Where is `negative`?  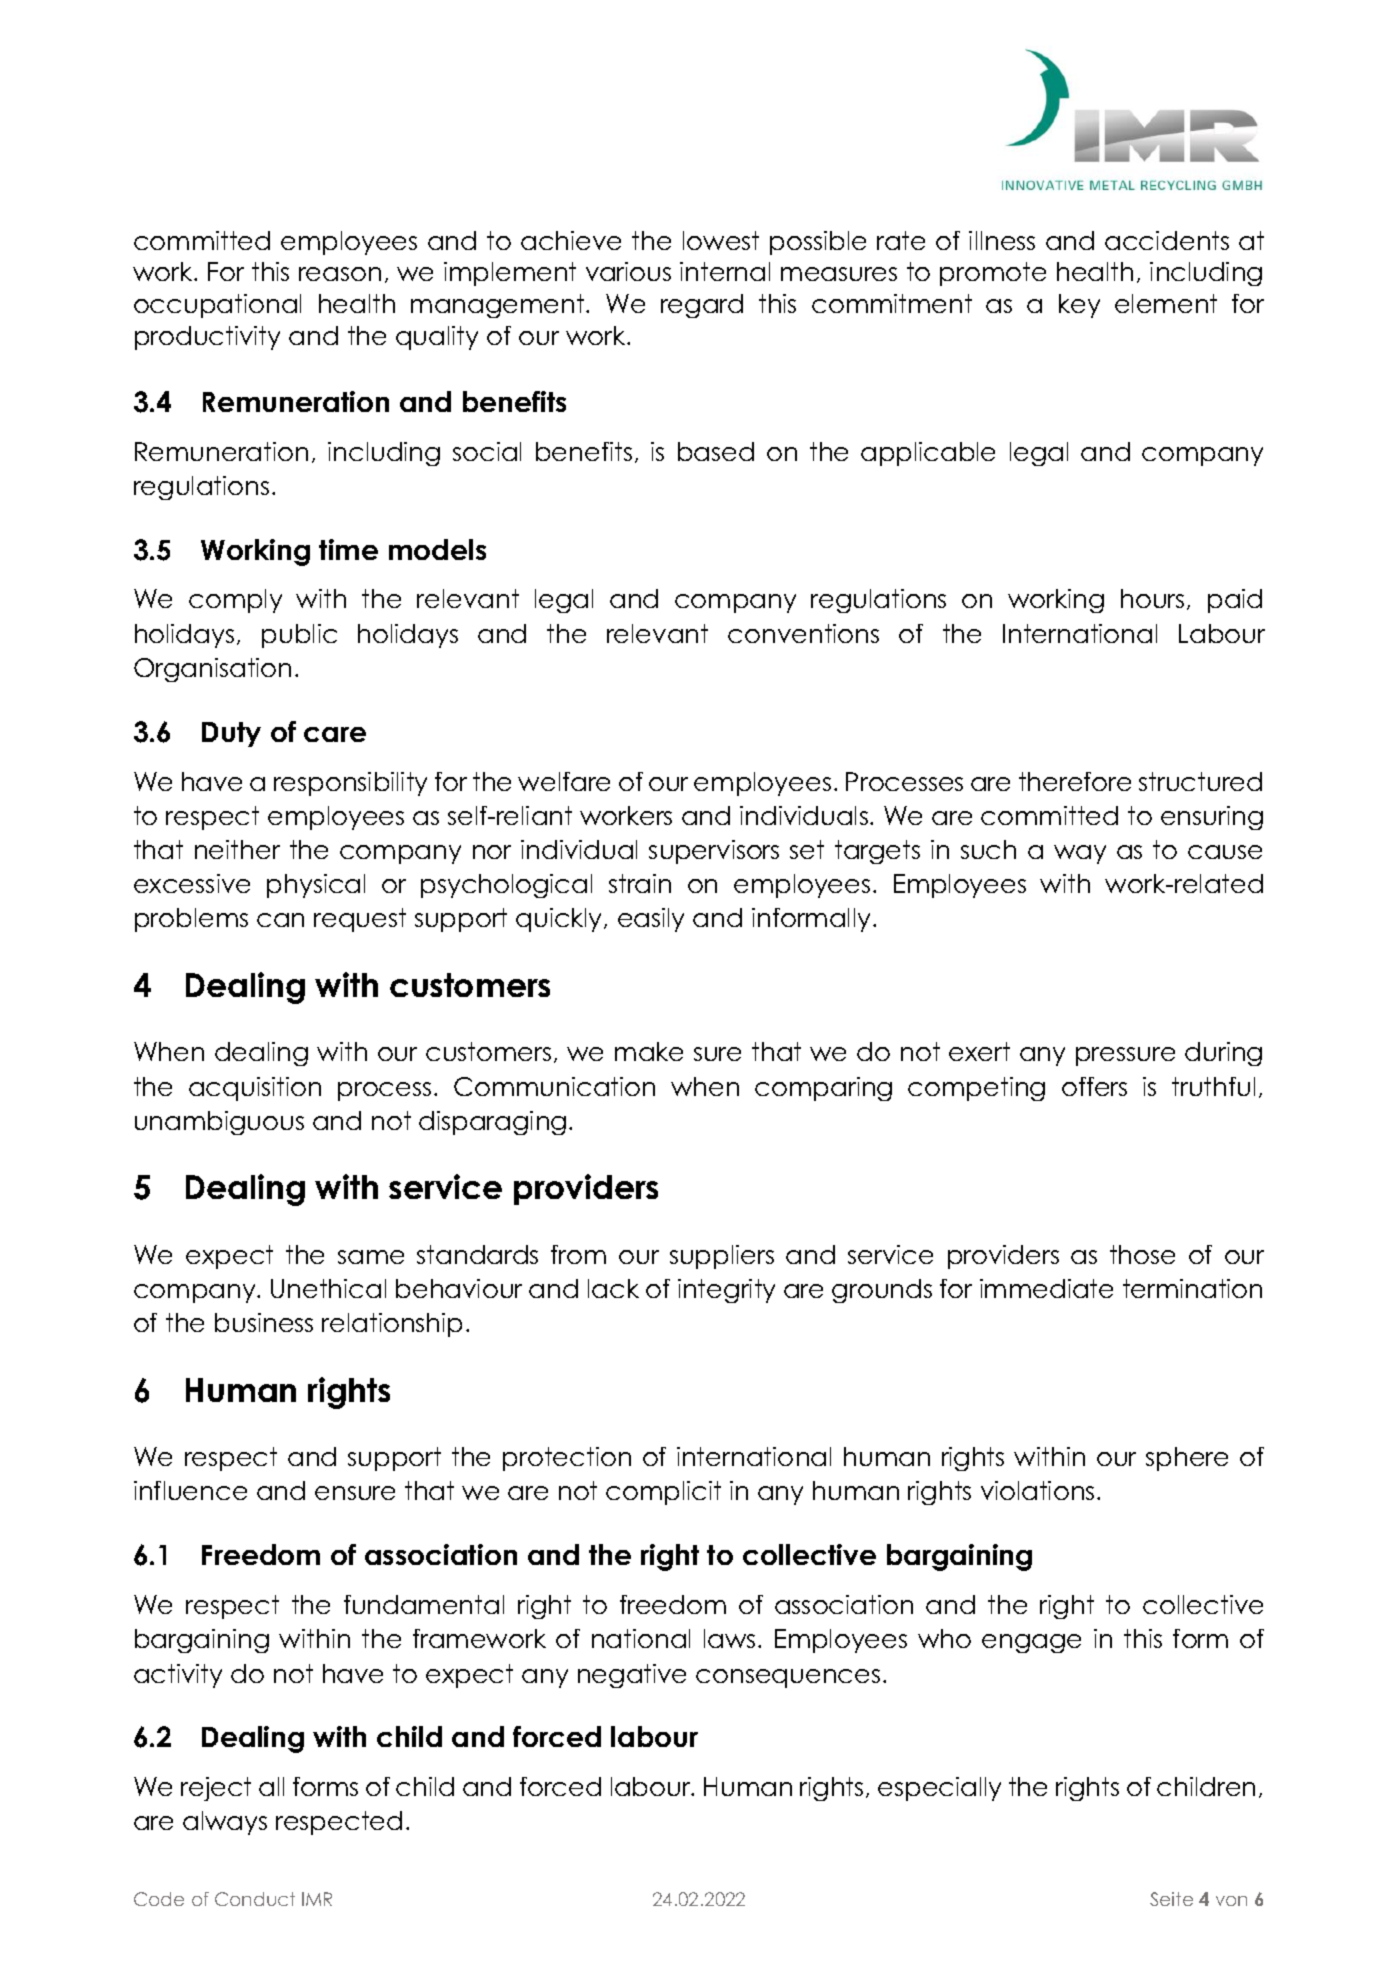
negative is located at coordinates (632, 1676).
